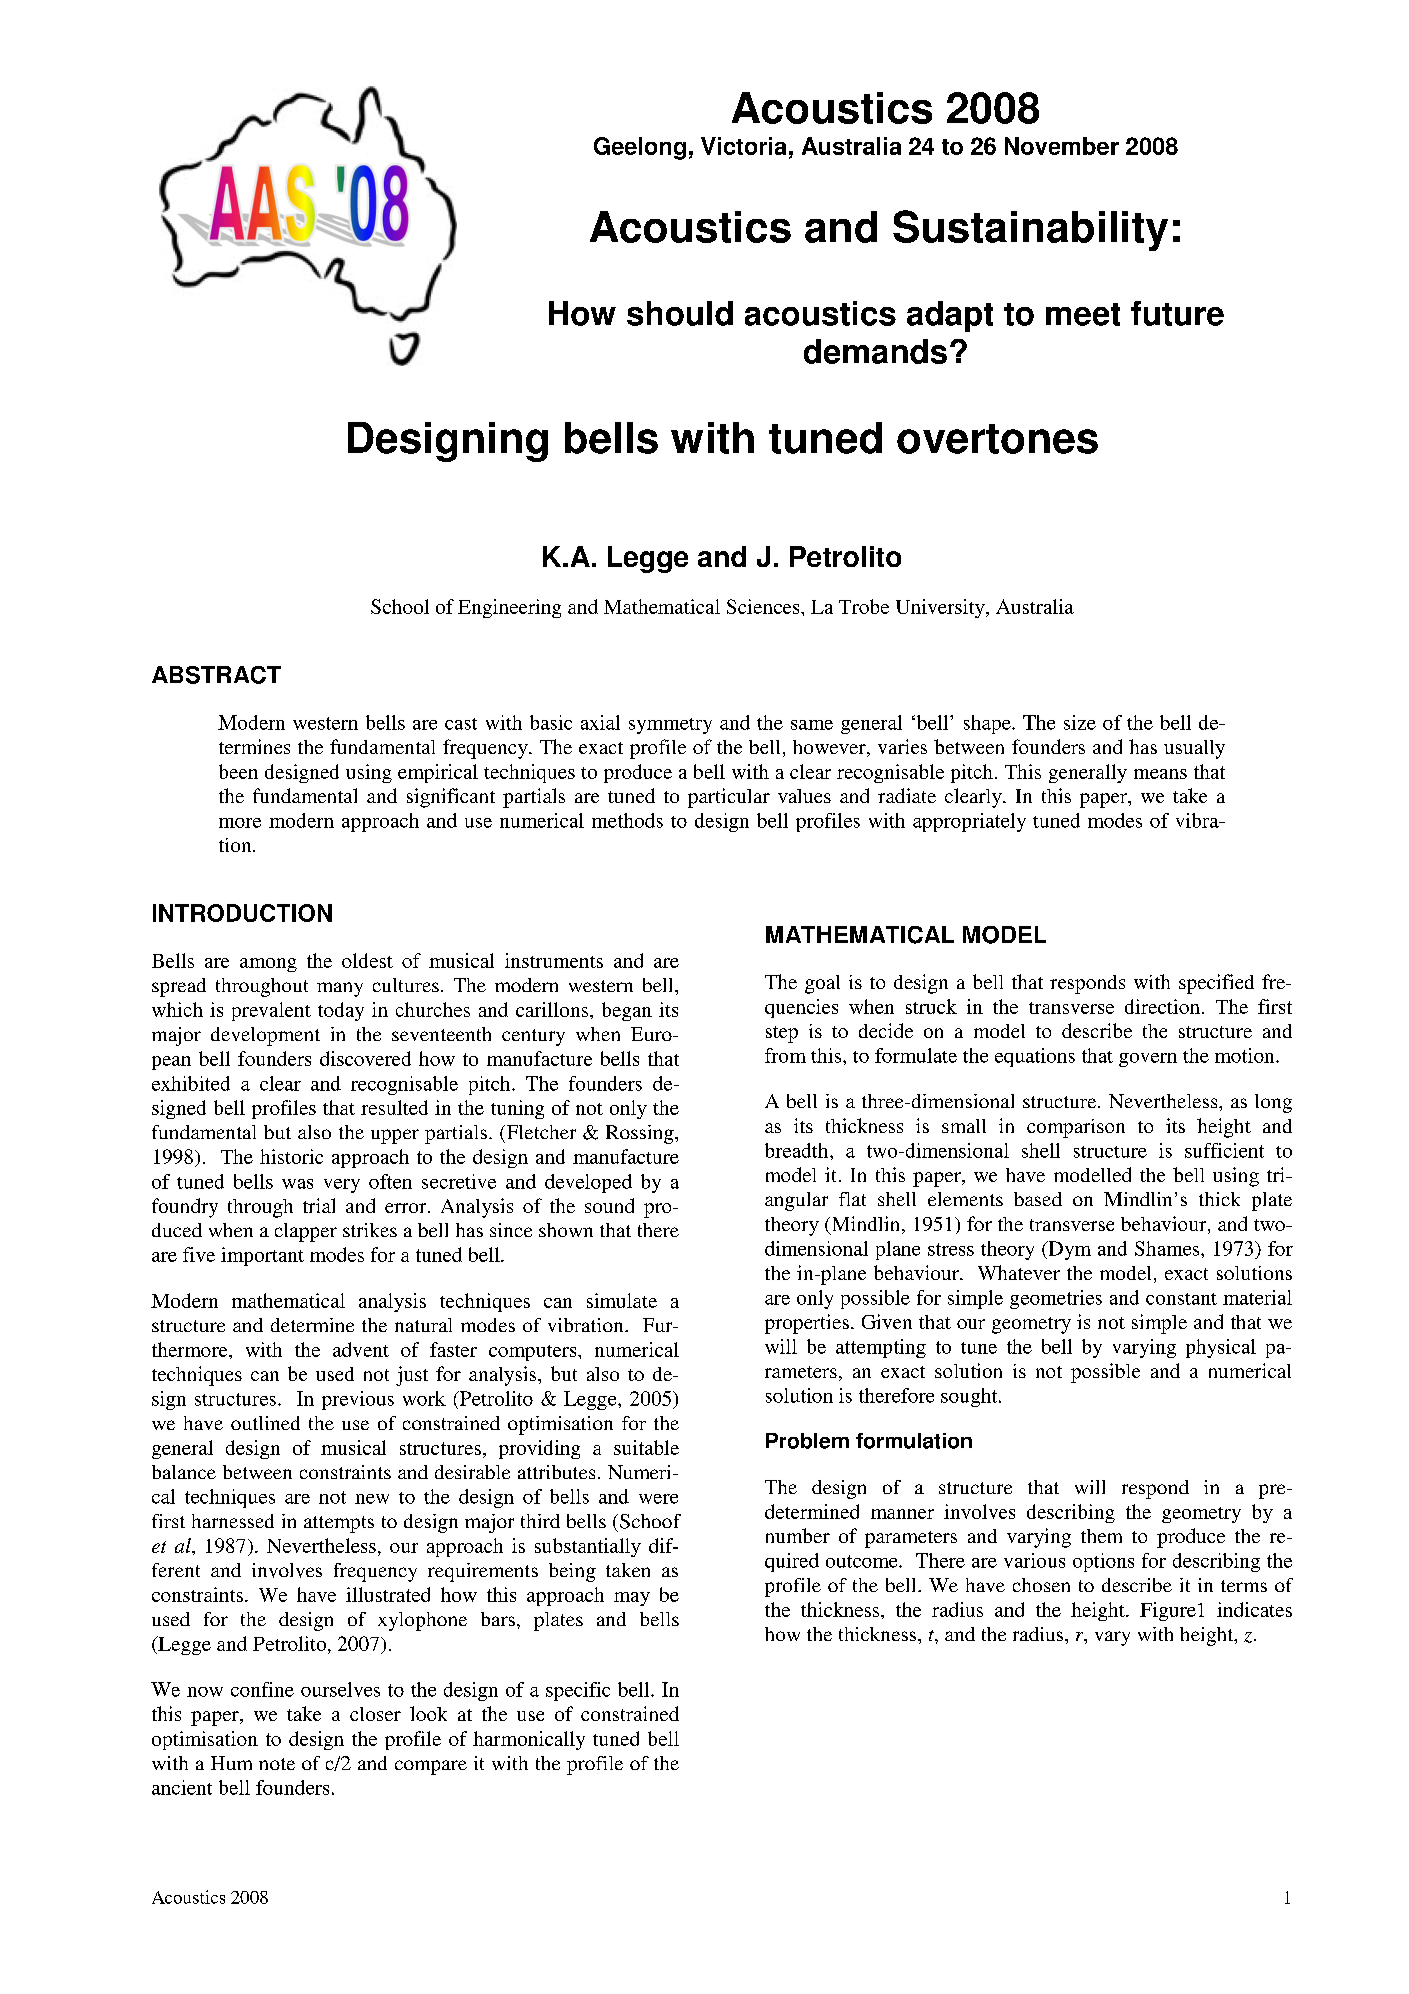 The image size is (1409, 1994). I want to click on specific, so click(578, 1691).
